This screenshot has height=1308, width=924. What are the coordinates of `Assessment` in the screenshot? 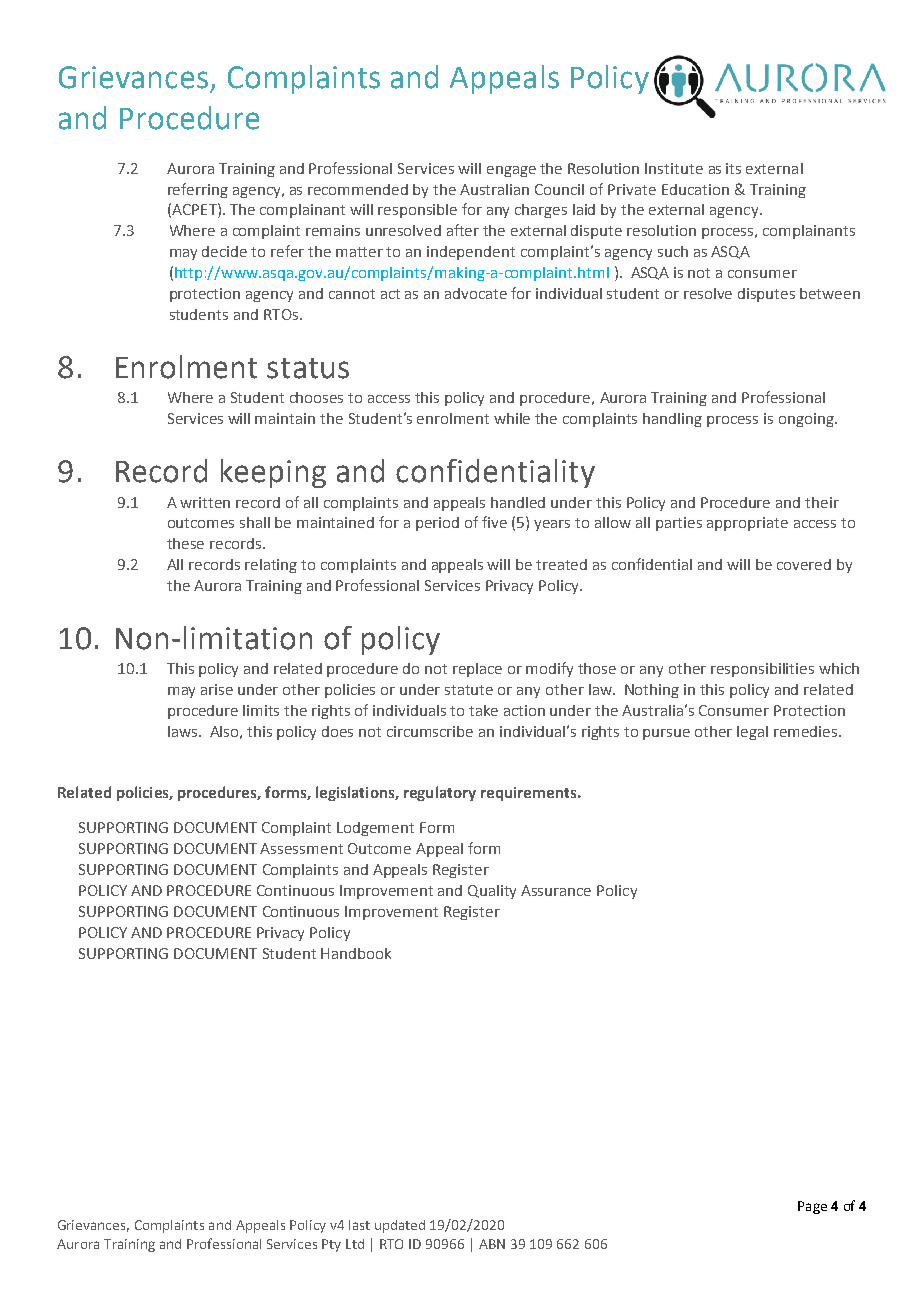 It's located at (301, 848).
